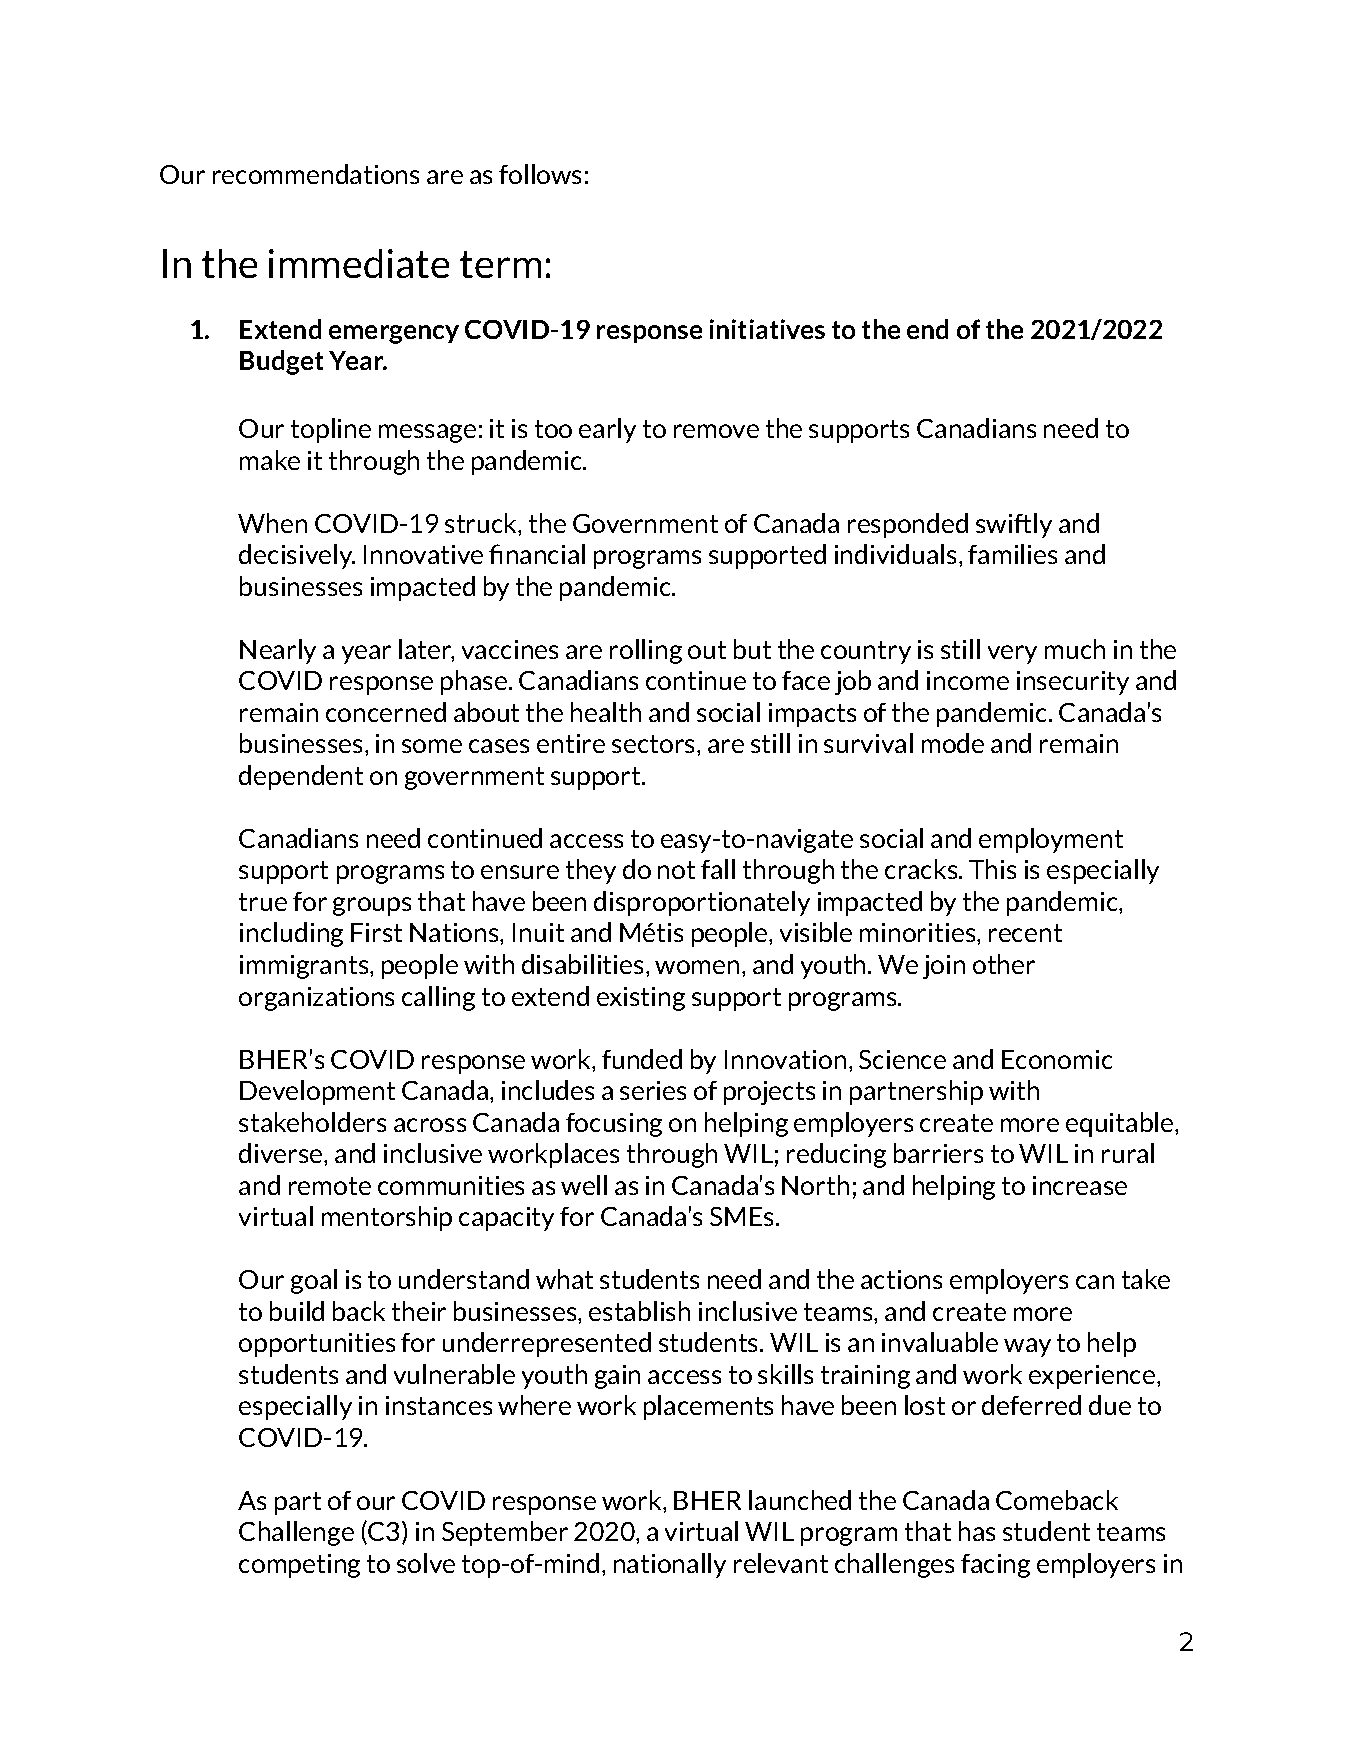 The width and height of the image is (1354, 1752). Describe the element at coordinates (1057, 1059) in the image. I see `Economic` at that location.
